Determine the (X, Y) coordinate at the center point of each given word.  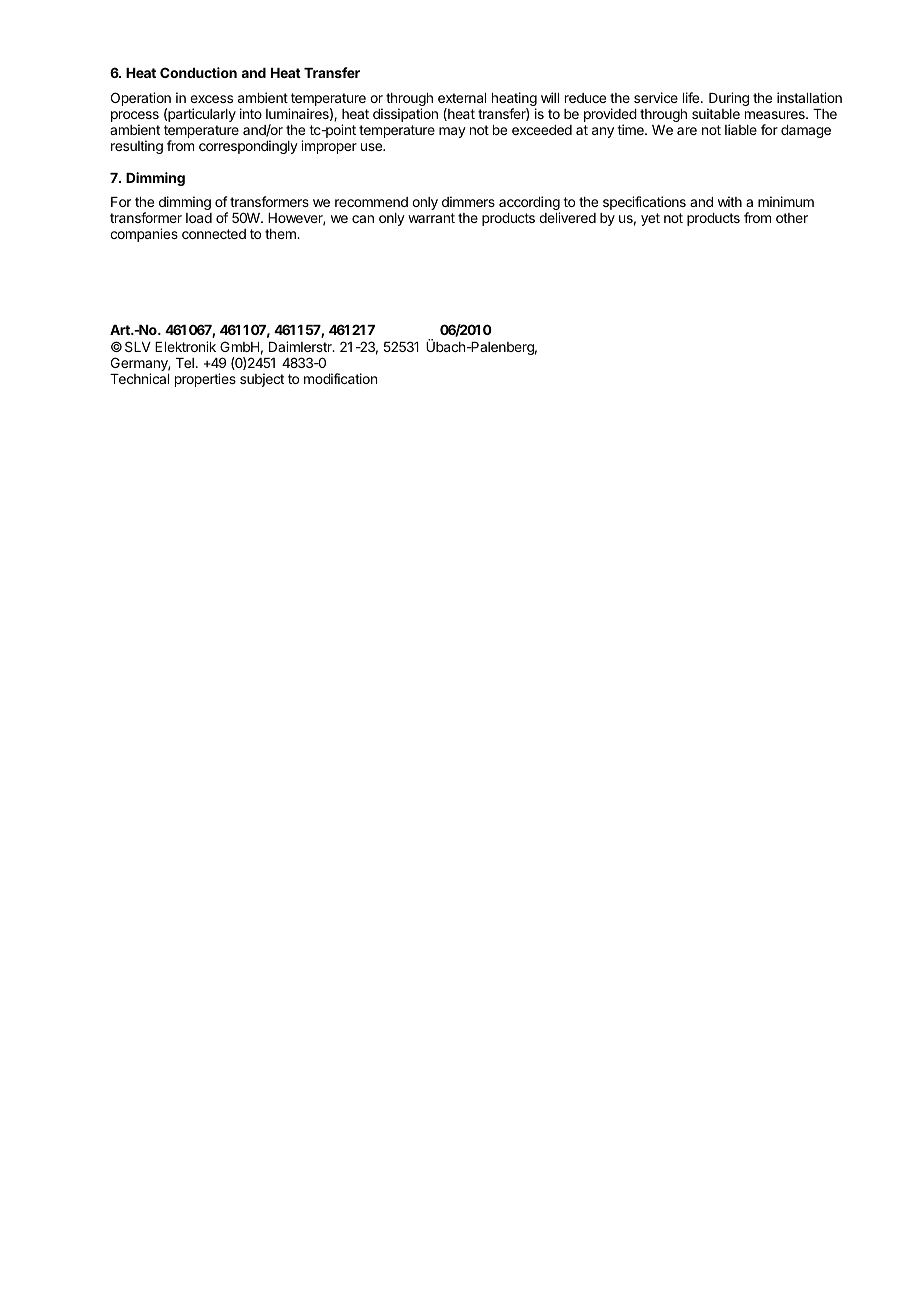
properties (205, 380)
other (792, 218)
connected (214, 234)
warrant (431, 218)
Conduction (198, 72)
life (692, 97)
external (462, 98)
